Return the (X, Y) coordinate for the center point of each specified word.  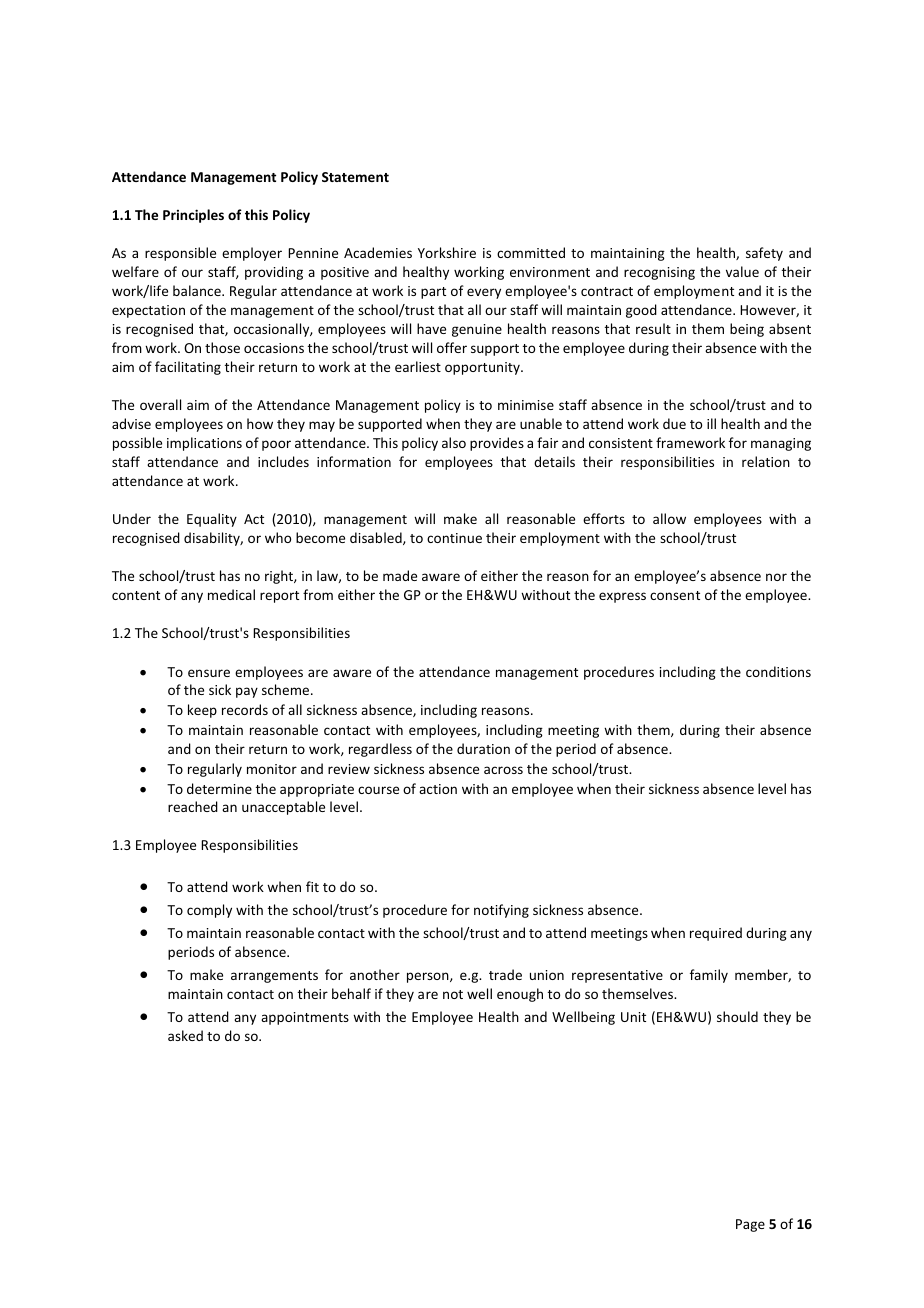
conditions (778, 671)
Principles (193, 216)
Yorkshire (447, 252)
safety (764, 254)
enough (520, 995)
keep (202, 711)
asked (185, 1035)
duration (483, 748)
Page (750, 1225)
